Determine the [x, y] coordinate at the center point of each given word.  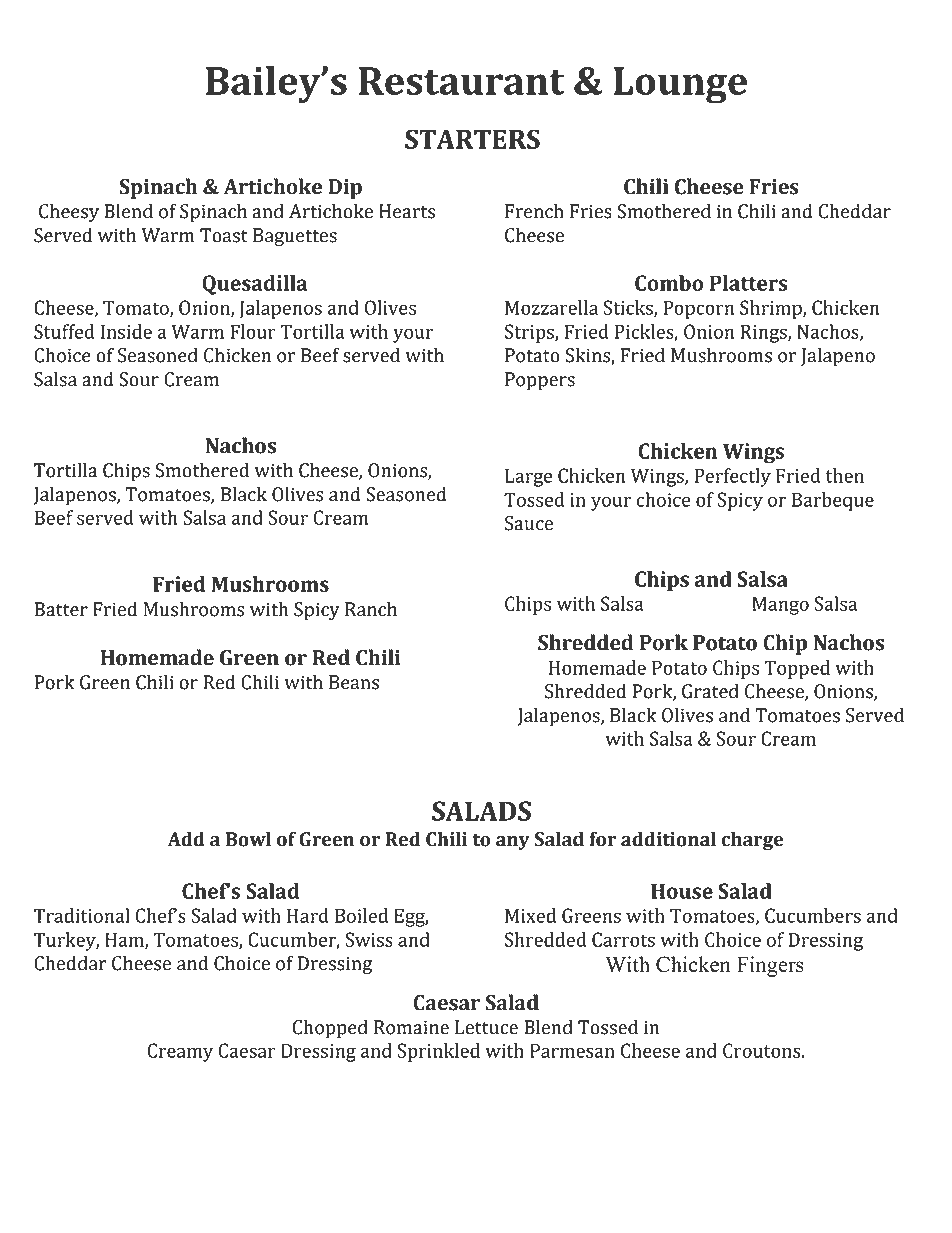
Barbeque [833, 501]
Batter [61, 609]
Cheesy [69, 212]
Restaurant [461, 81]
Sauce [529, 523]
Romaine [411, 1027]
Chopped [330, 1029]
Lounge [680, 85]
